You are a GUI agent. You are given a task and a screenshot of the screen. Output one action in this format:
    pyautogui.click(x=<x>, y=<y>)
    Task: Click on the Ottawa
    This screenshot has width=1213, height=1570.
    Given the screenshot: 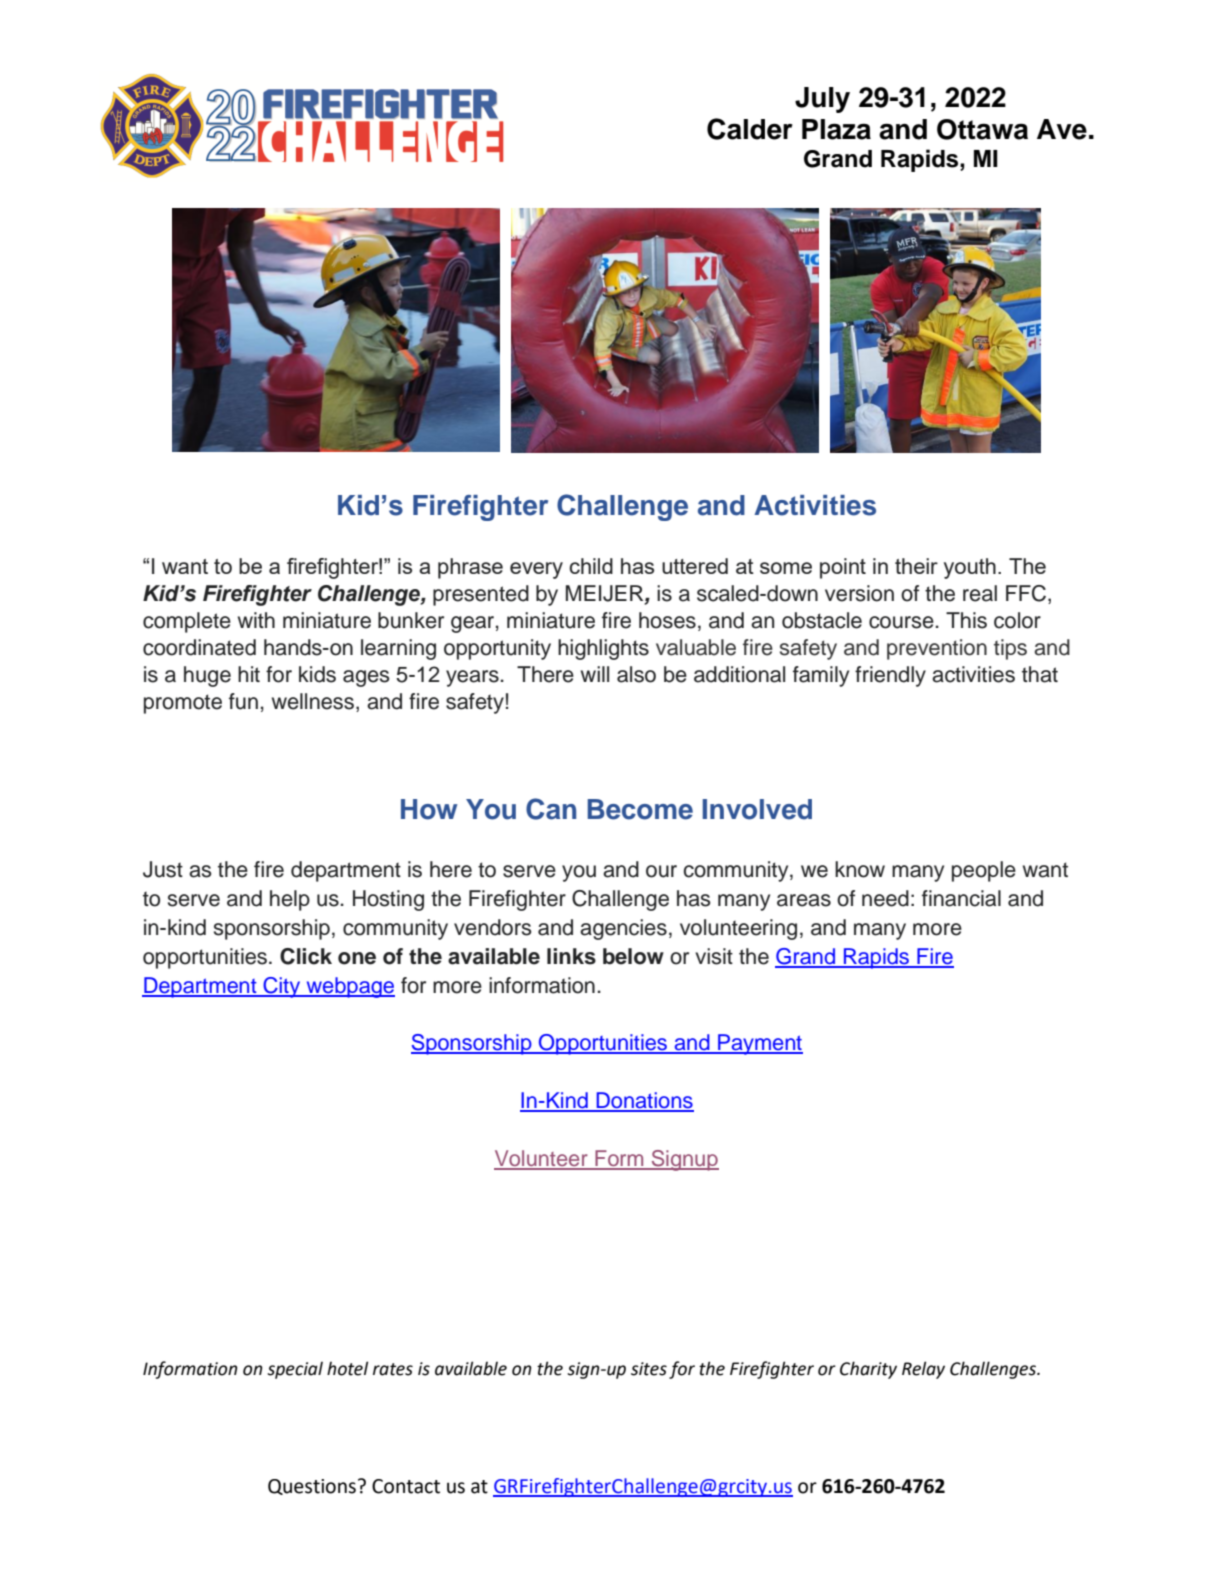 What is the action you would take?
    pyautogui.click(x=982, y=129)
